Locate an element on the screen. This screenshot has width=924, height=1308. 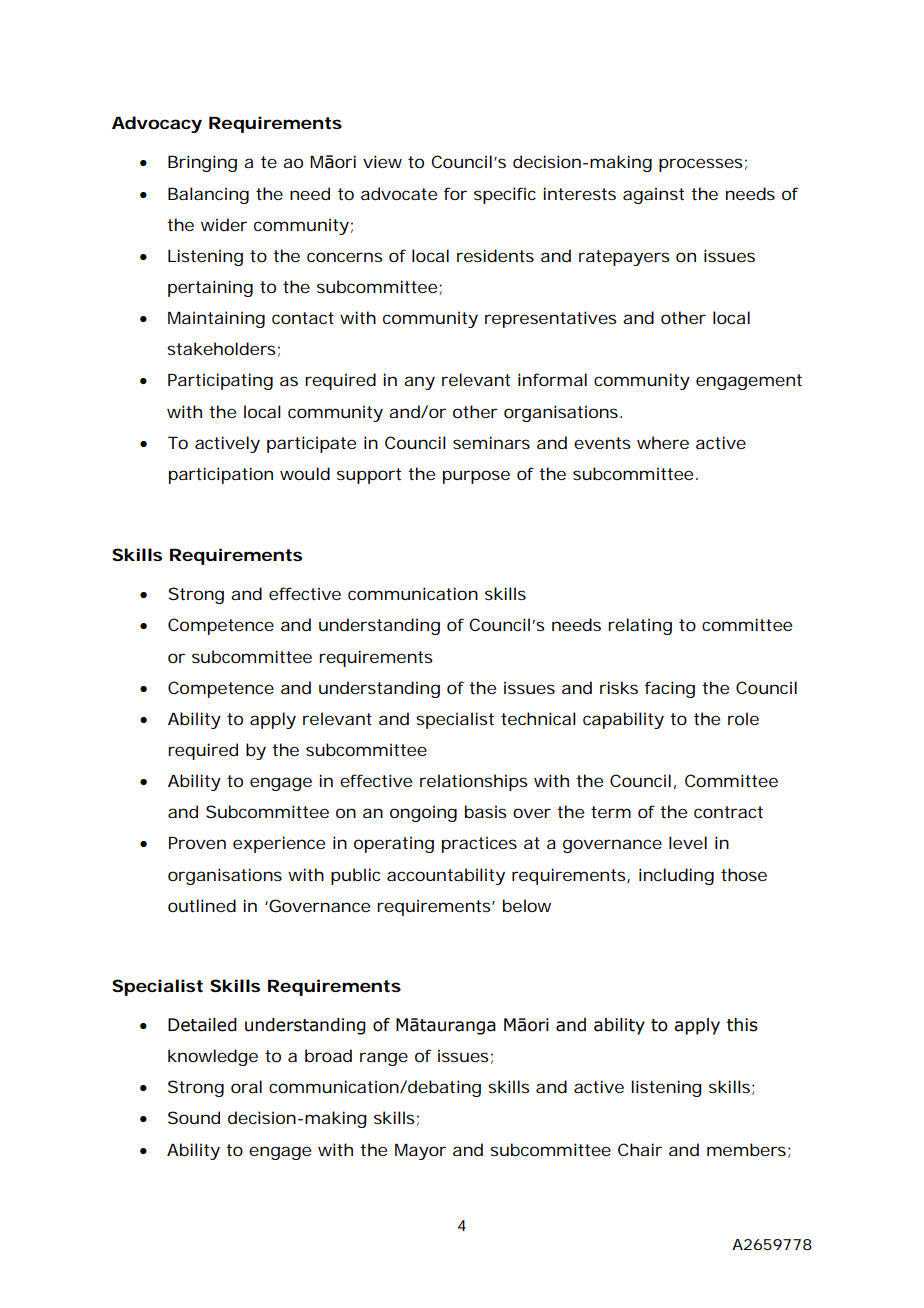
Proven is located at coordinates (197, 843).
